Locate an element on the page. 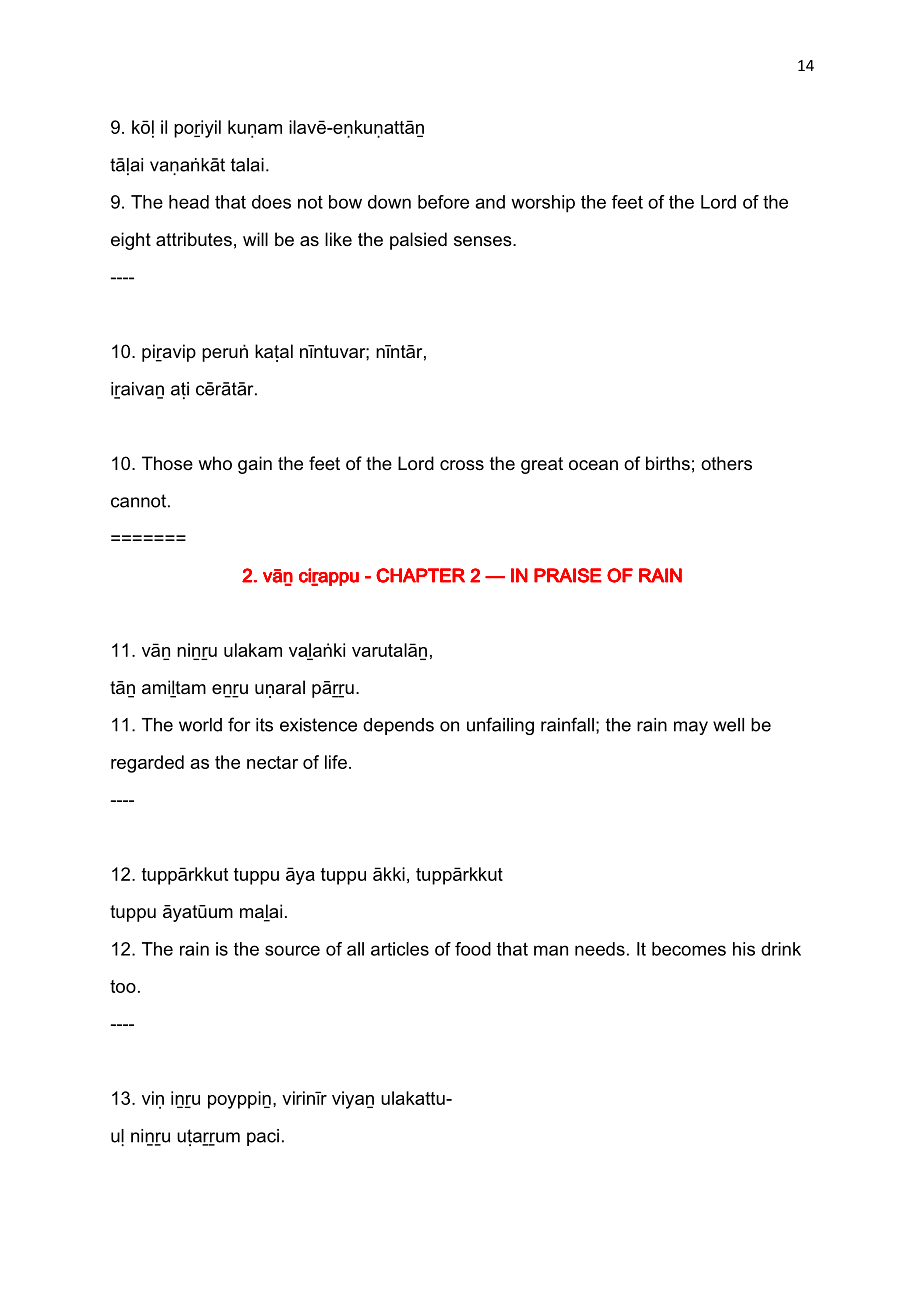  regarded is located at coordinates (147, 764).
